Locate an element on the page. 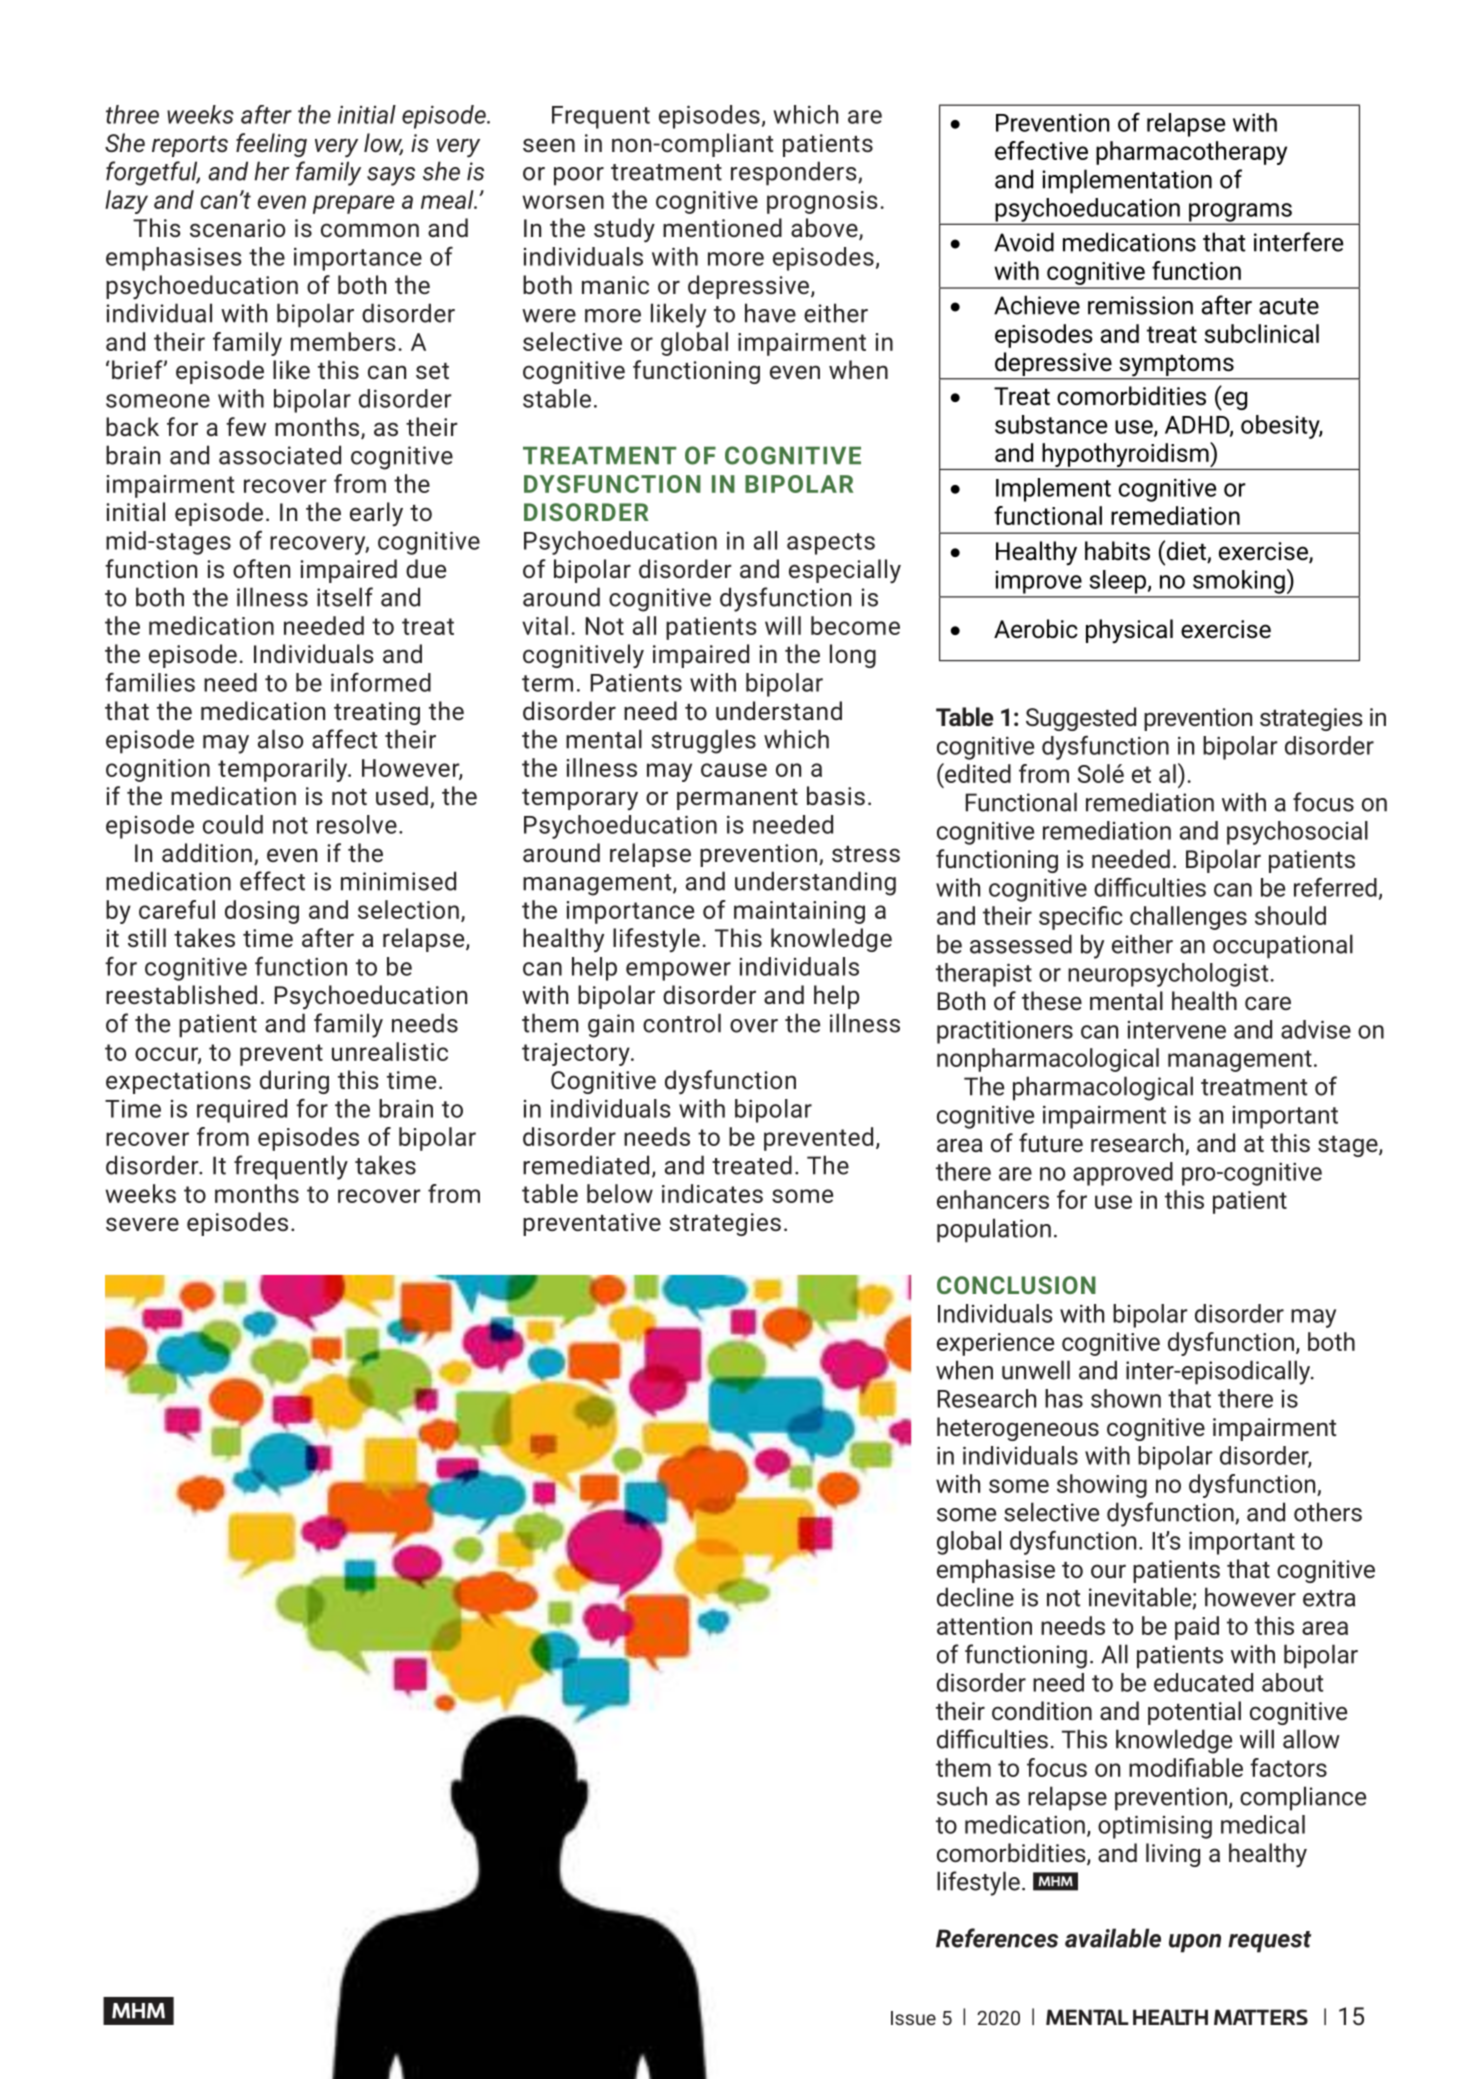 This image has width=1470, height=2079. feeling is located at coordinates (271, 145).
